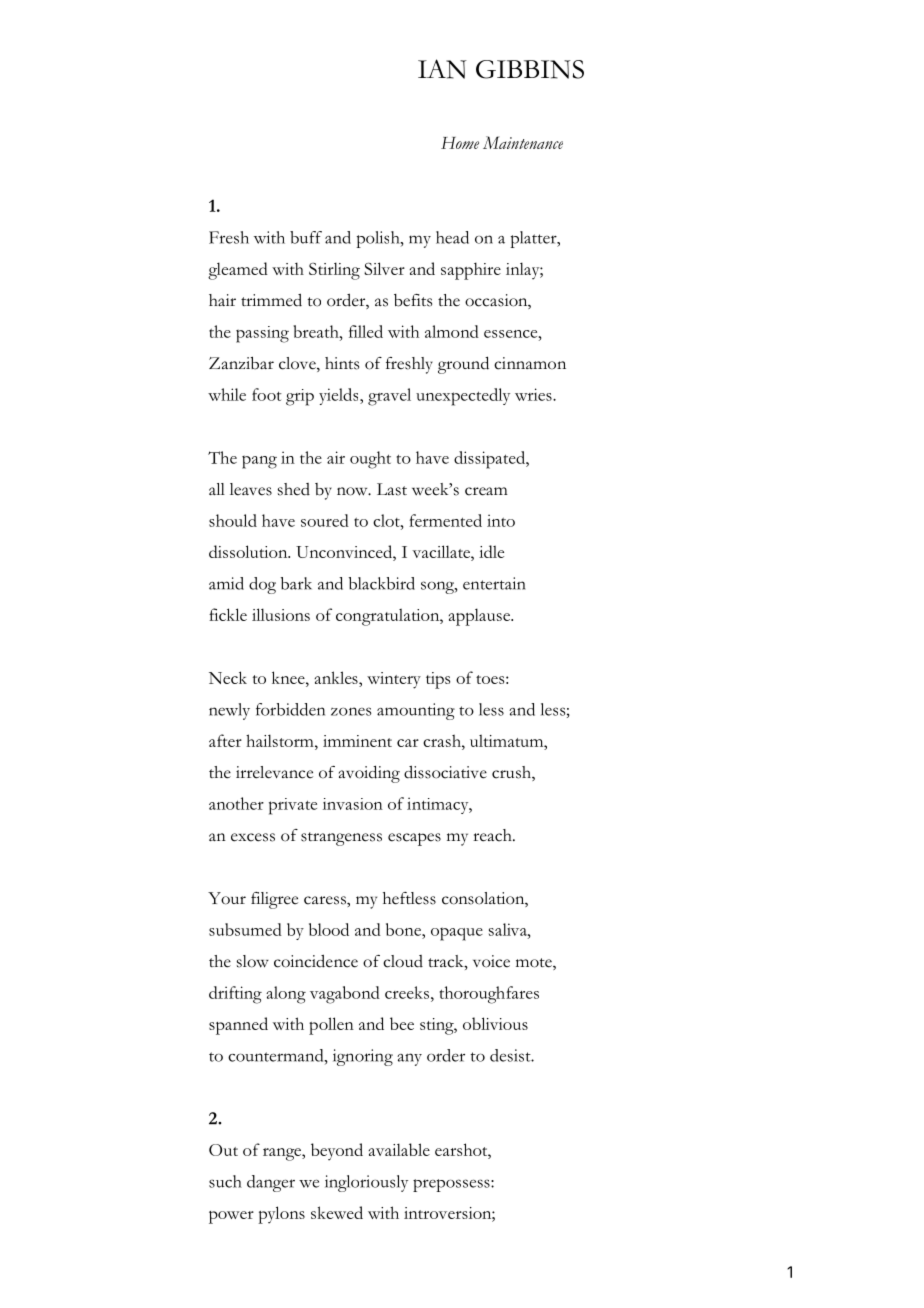 Image resolution: width=924 pixels, height=1308 pixels. I want to click on applause, so click(481, 617).
